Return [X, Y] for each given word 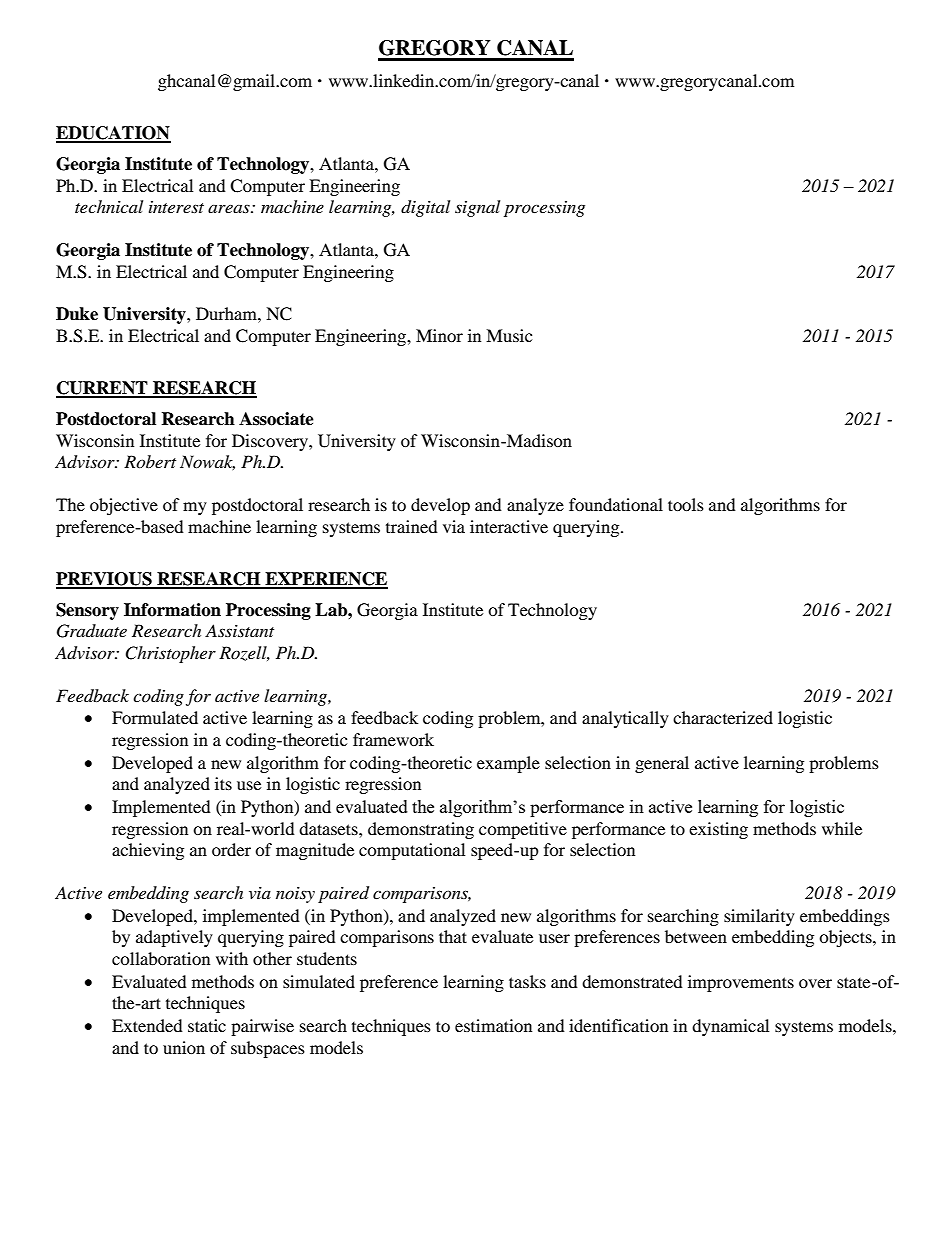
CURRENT [103, 389]
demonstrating [421, 830]
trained [412, 526]
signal [477, 208]
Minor [439, 335]
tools [686, 504]
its [223, 783]
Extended [147, 1025]
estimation [493, 1025]
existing [718, 830]
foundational [616, 504]
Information [172, 610]
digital [425, 208]
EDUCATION [113, 134]
